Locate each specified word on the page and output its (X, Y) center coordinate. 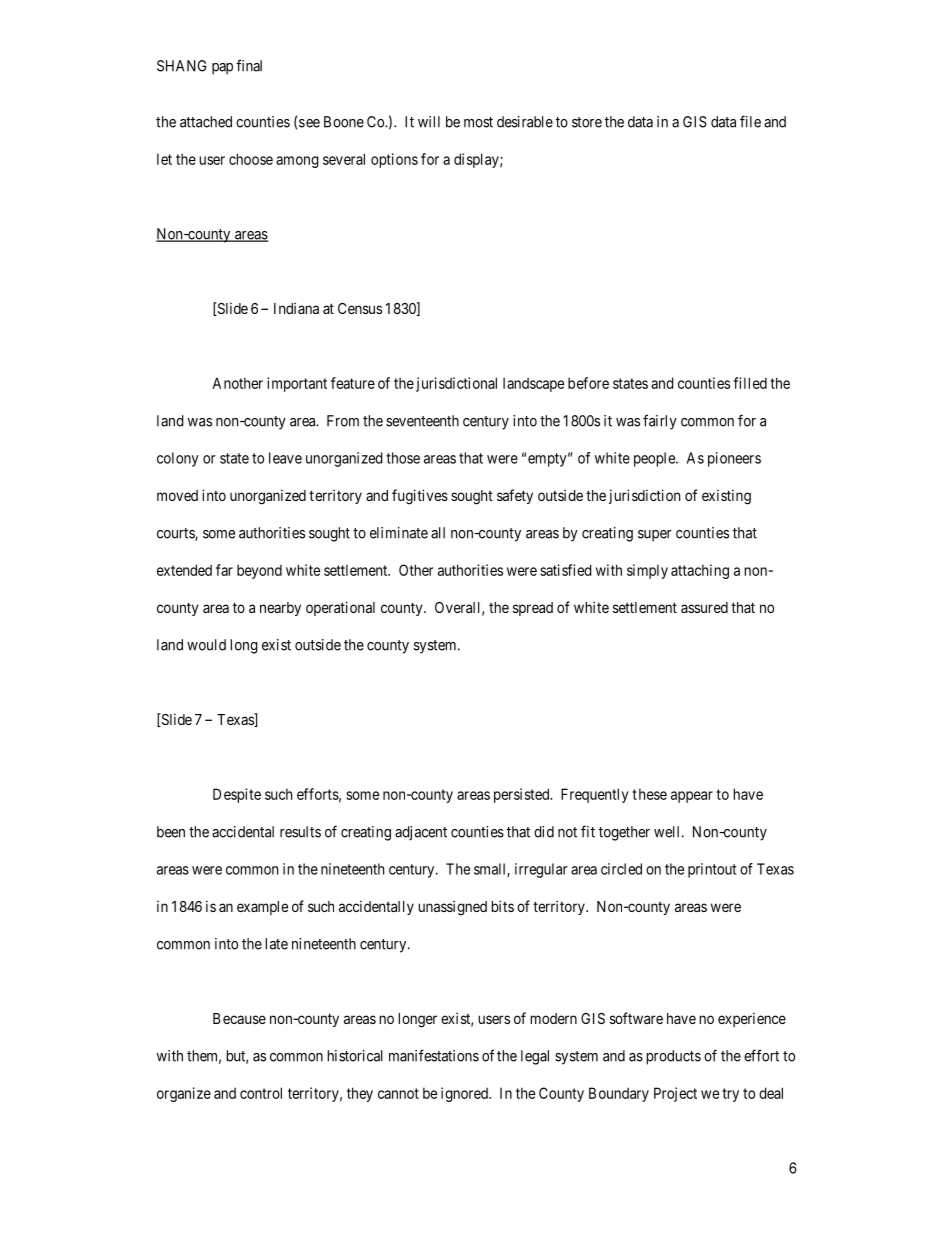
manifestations (434, 1055)
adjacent (421, 833)
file (750, 121)
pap (222, 69)
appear (692, 797)
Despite (237, 795)
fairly (660, 422)
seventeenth (422, 421)
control (261, 1093)
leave (285, 458)
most (478, 122)
